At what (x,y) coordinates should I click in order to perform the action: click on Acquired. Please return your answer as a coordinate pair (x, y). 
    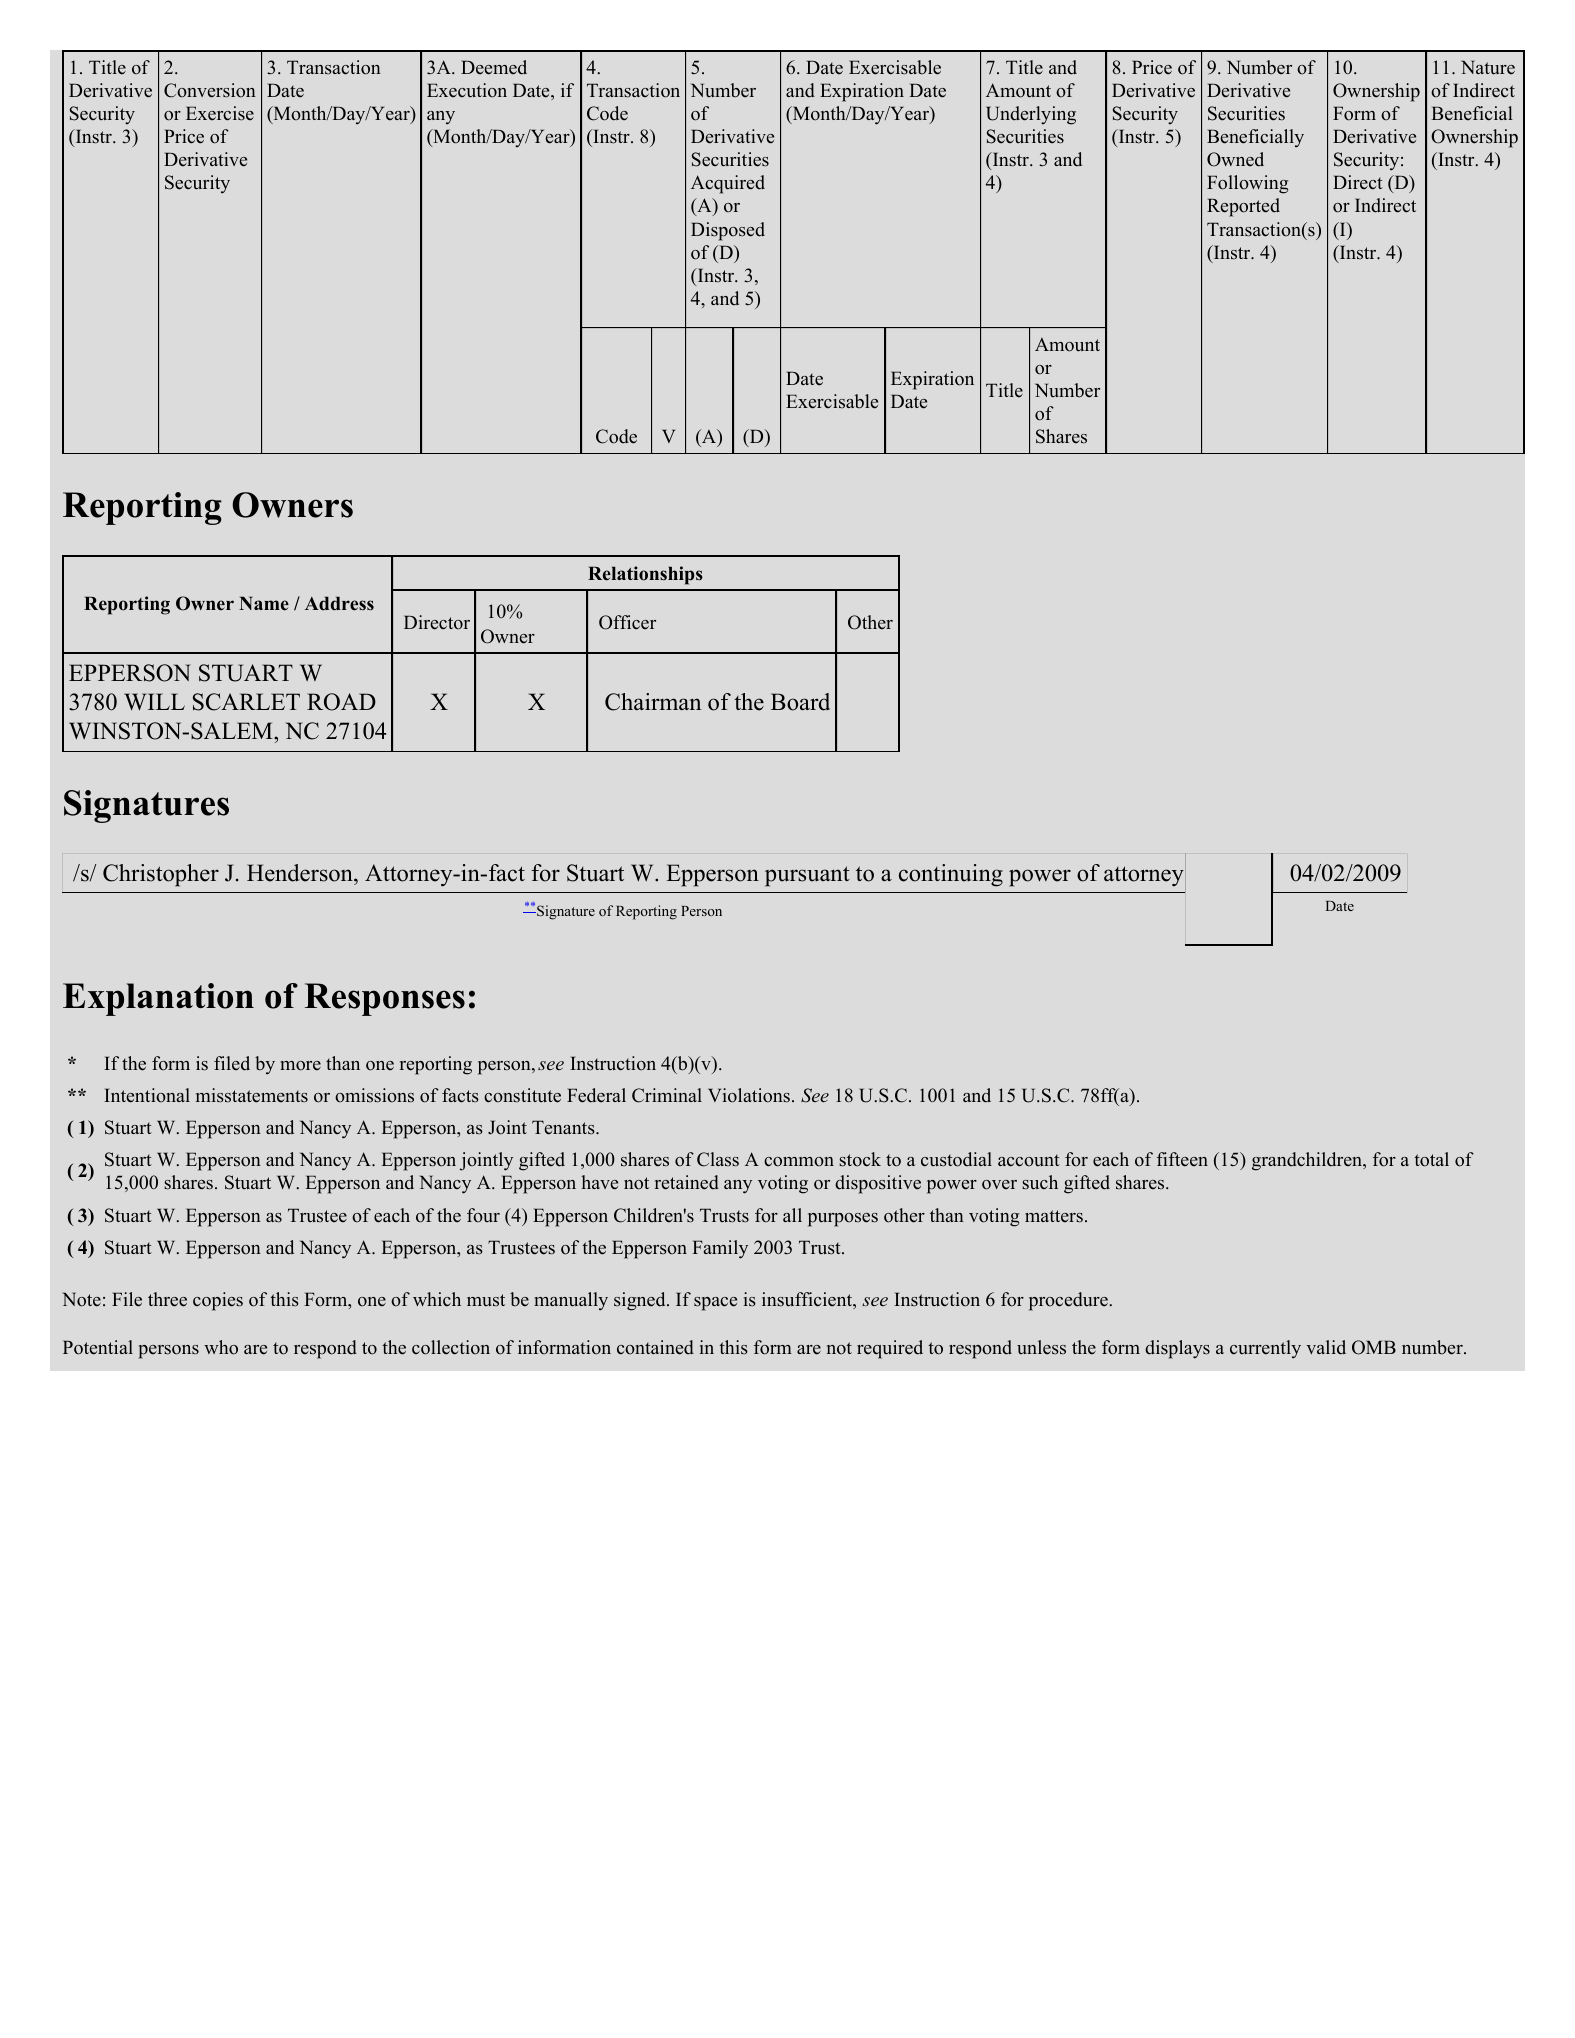
    Looking at the image, I should click on (728, 184).
